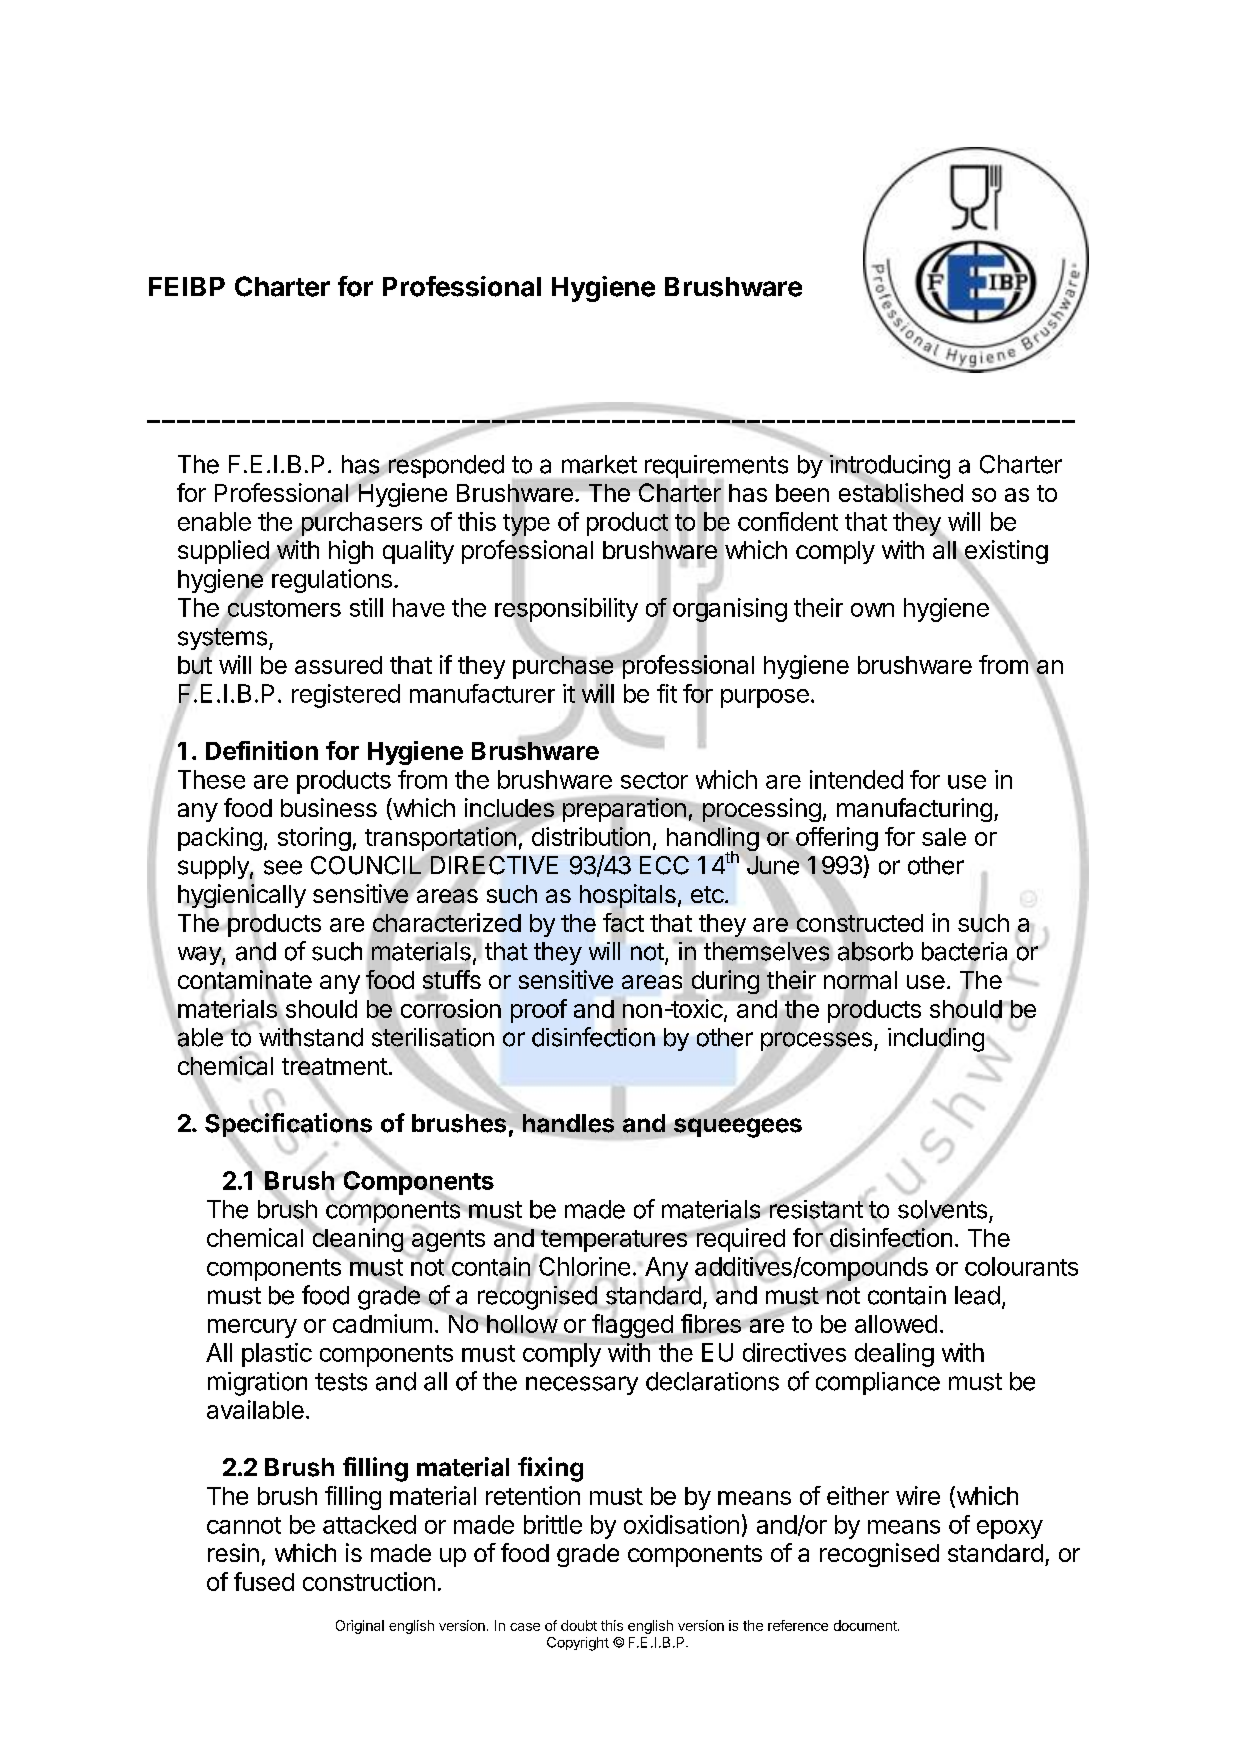 This document has height=1748, width=1236. Describe the element at coordinates (335, 1067) in the document. I see `treatment` at that location.
